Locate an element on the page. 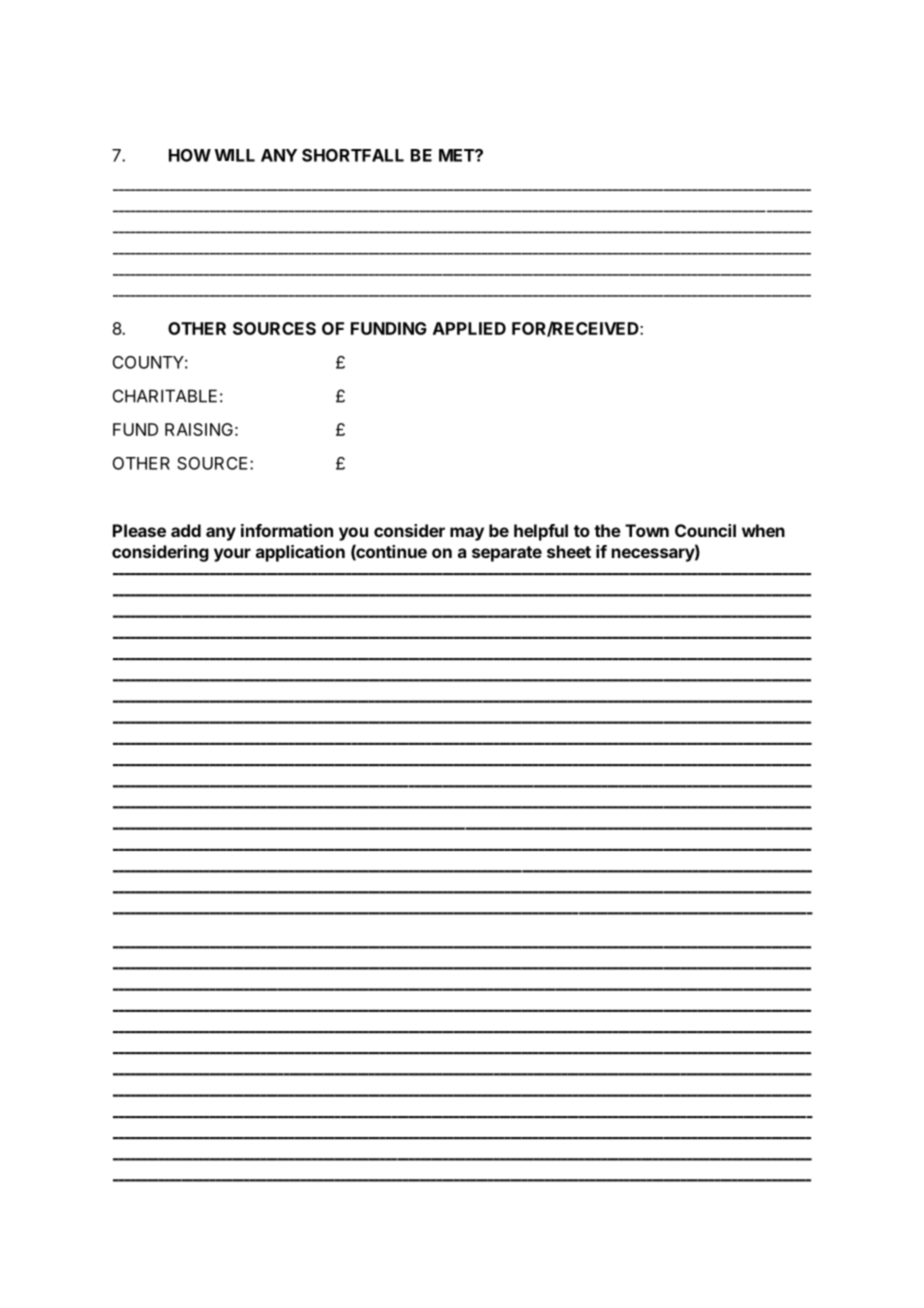  Town is located at coordinates (647, 530).
